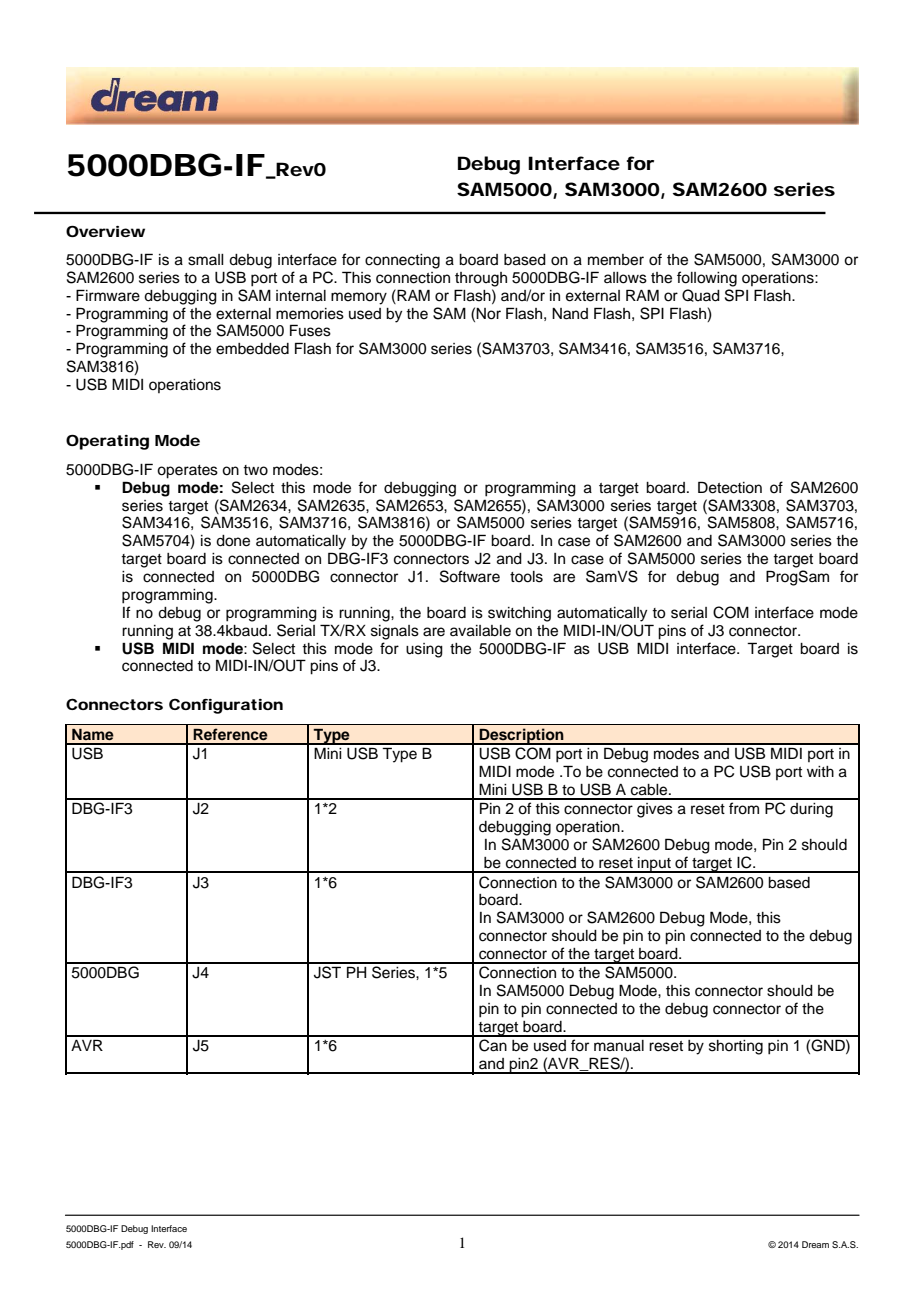  Describe the element at coordinates (815, 1244) in the page. I see `Dream` at that location.
